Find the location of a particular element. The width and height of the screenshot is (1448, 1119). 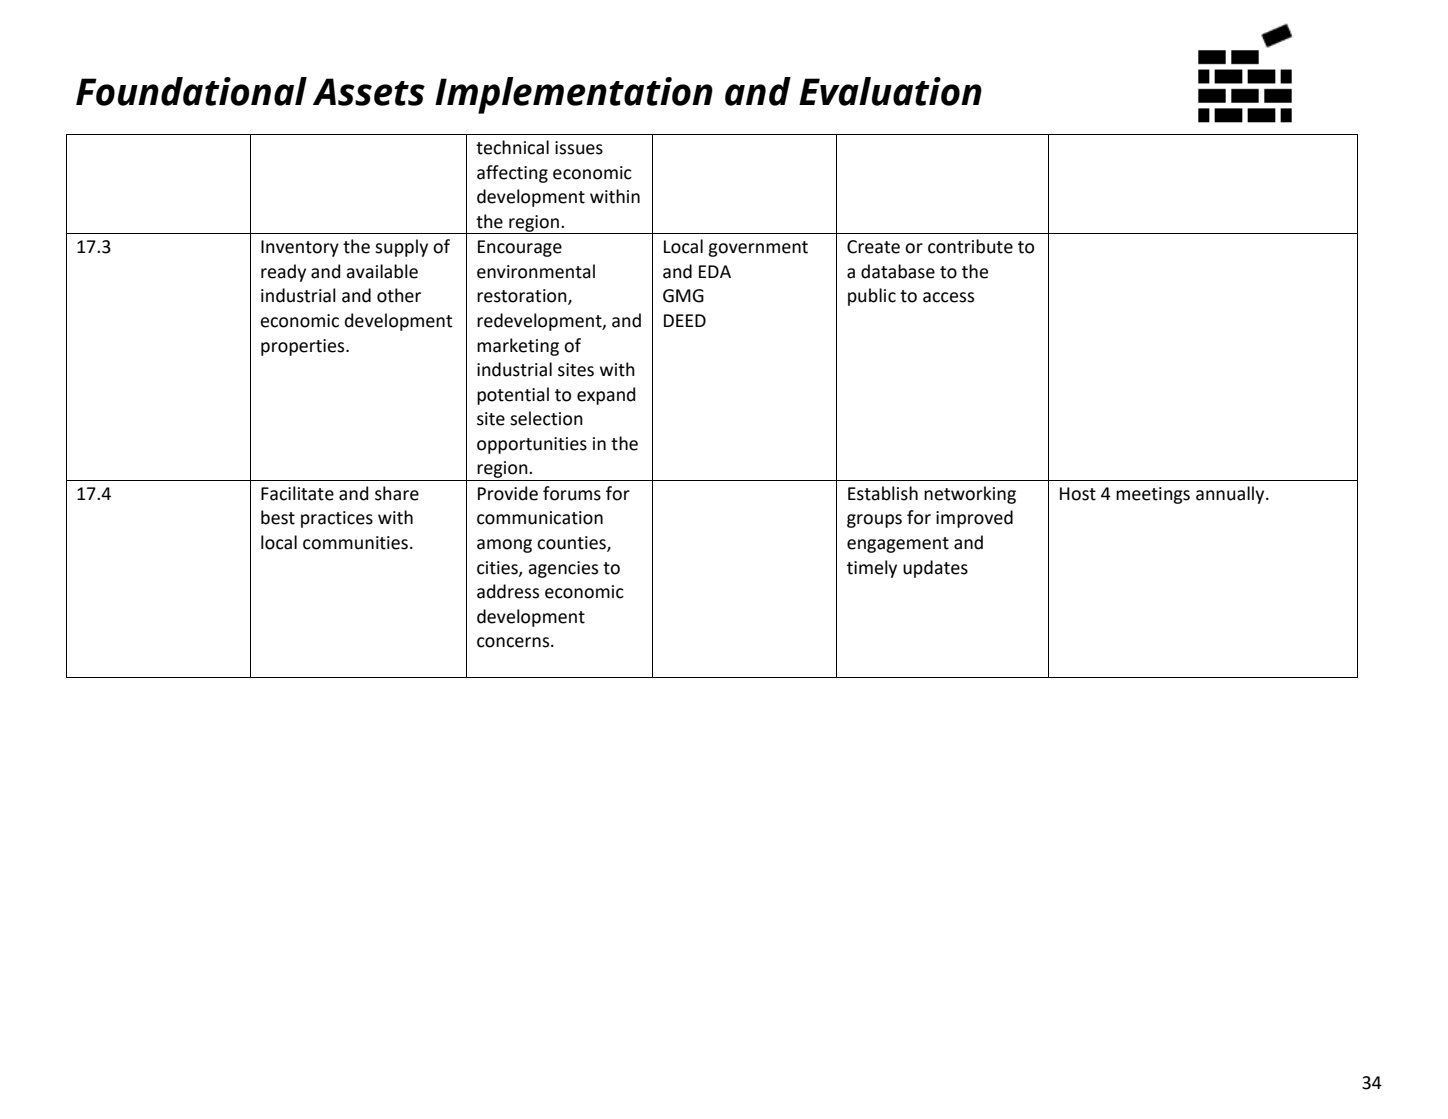

Evaluation is located at coordinates (890, 91).
